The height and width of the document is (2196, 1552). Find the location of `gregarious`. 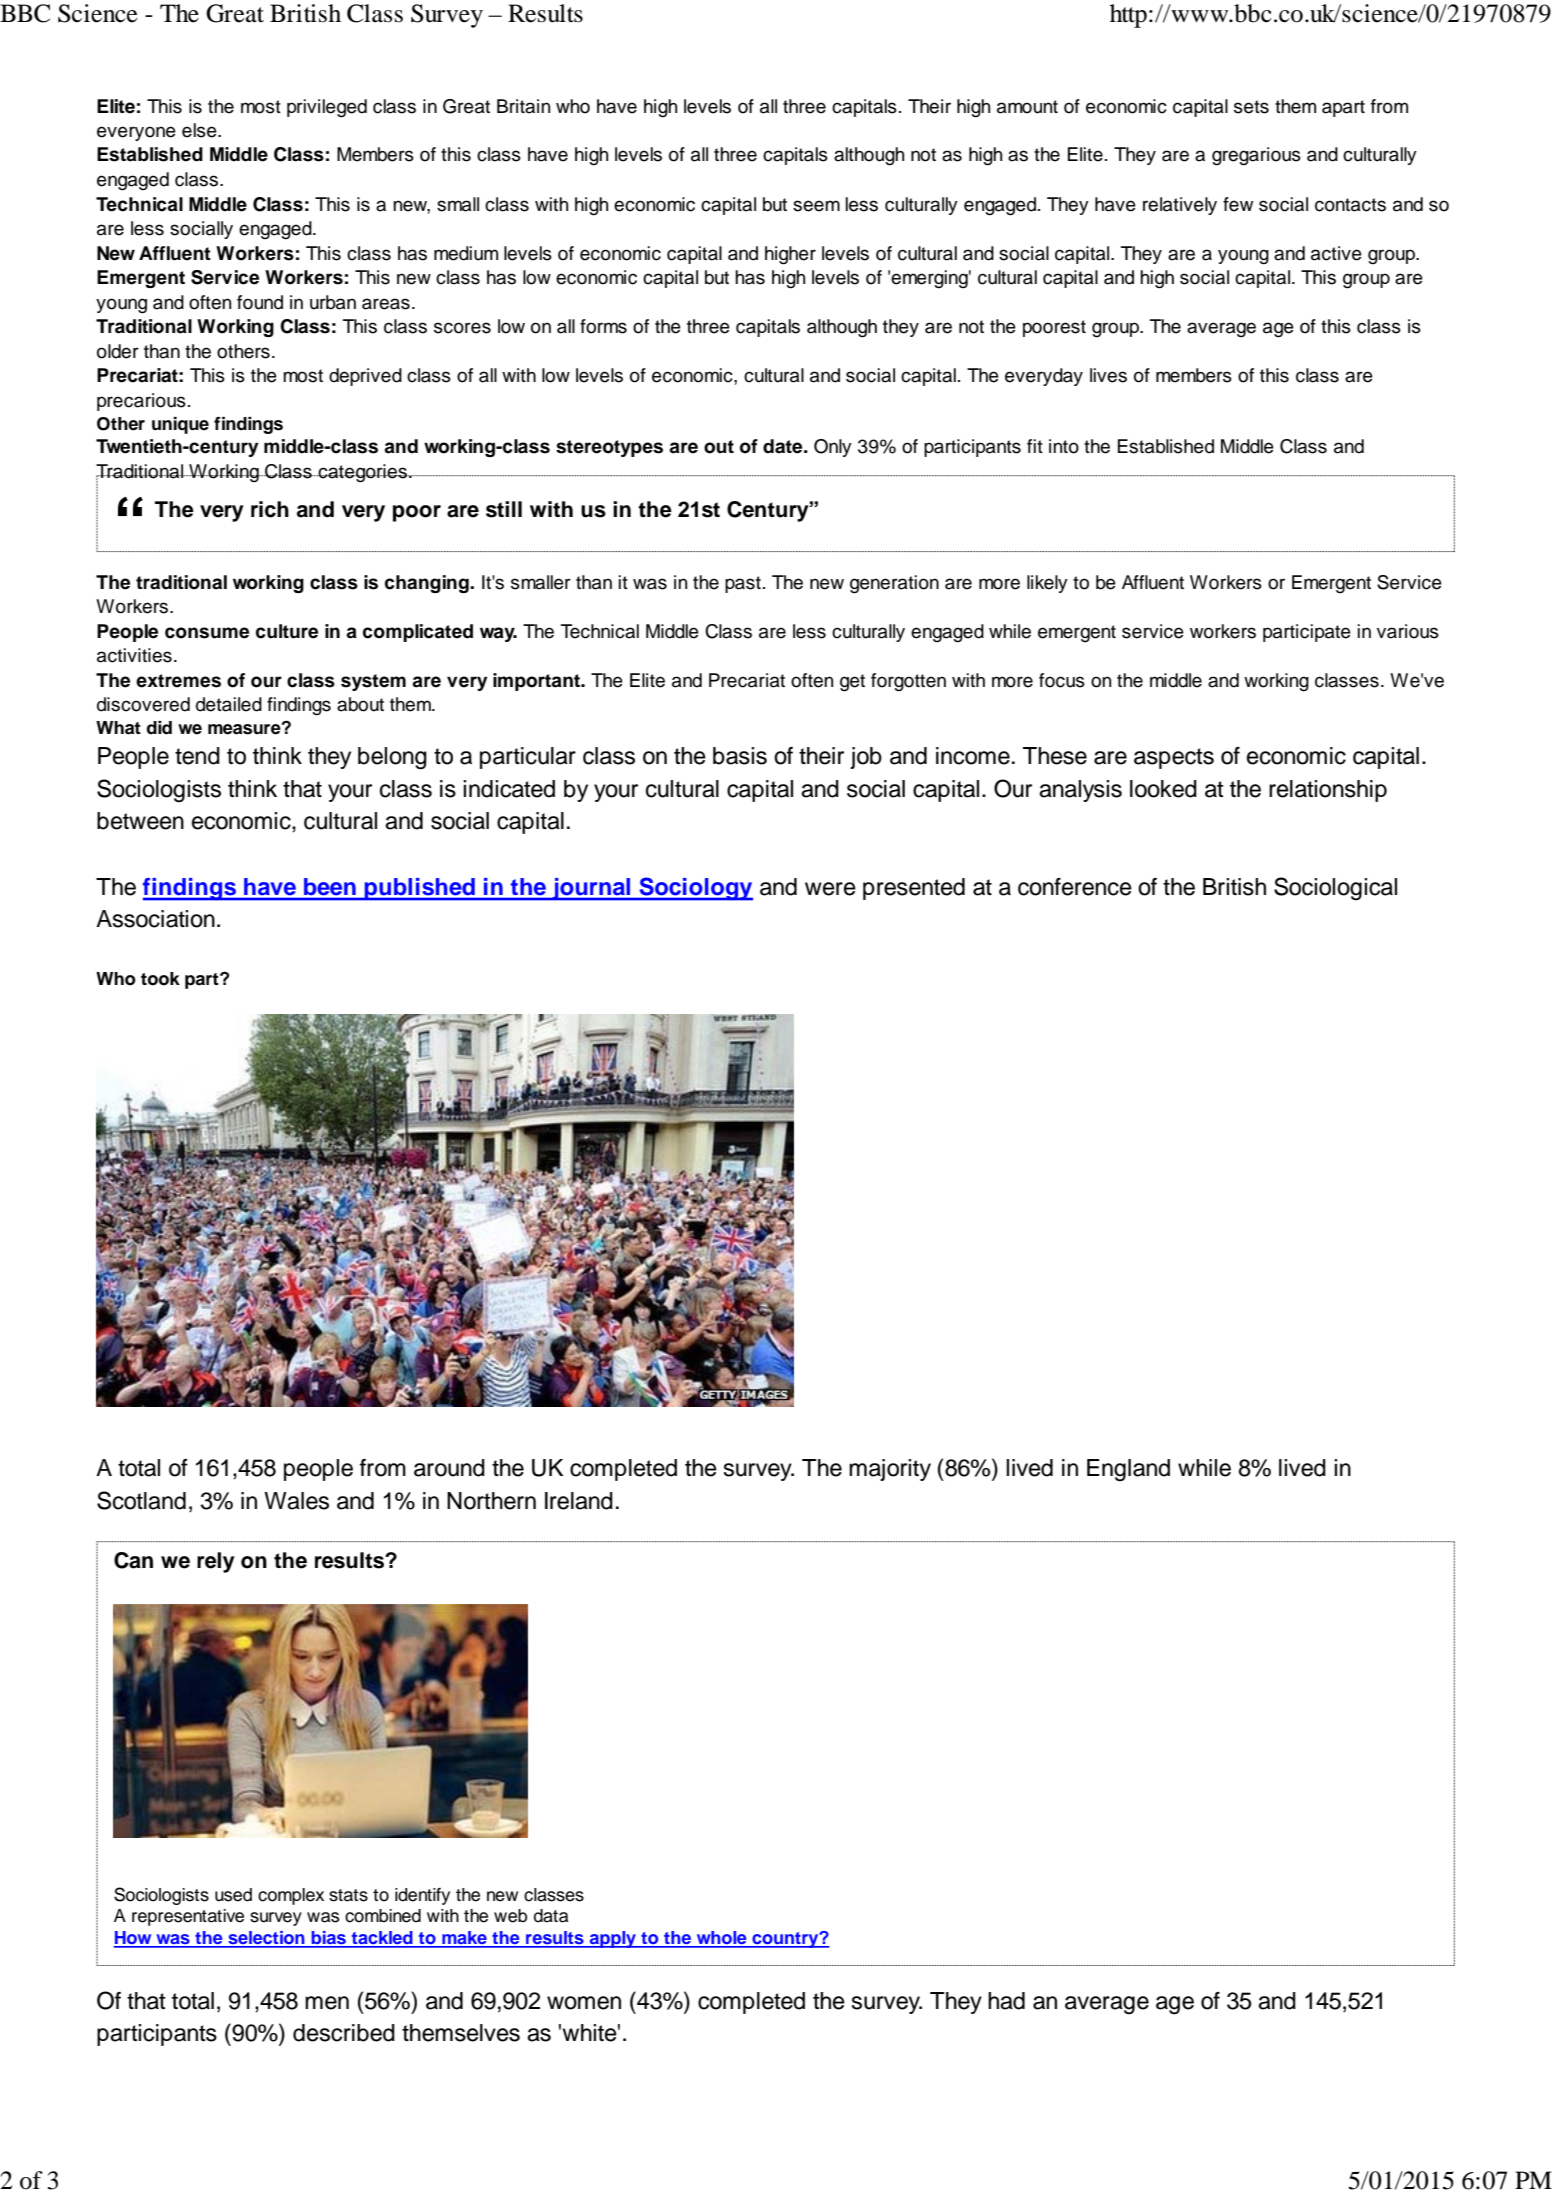

gregarious is located at coordinates (1256, 156).
